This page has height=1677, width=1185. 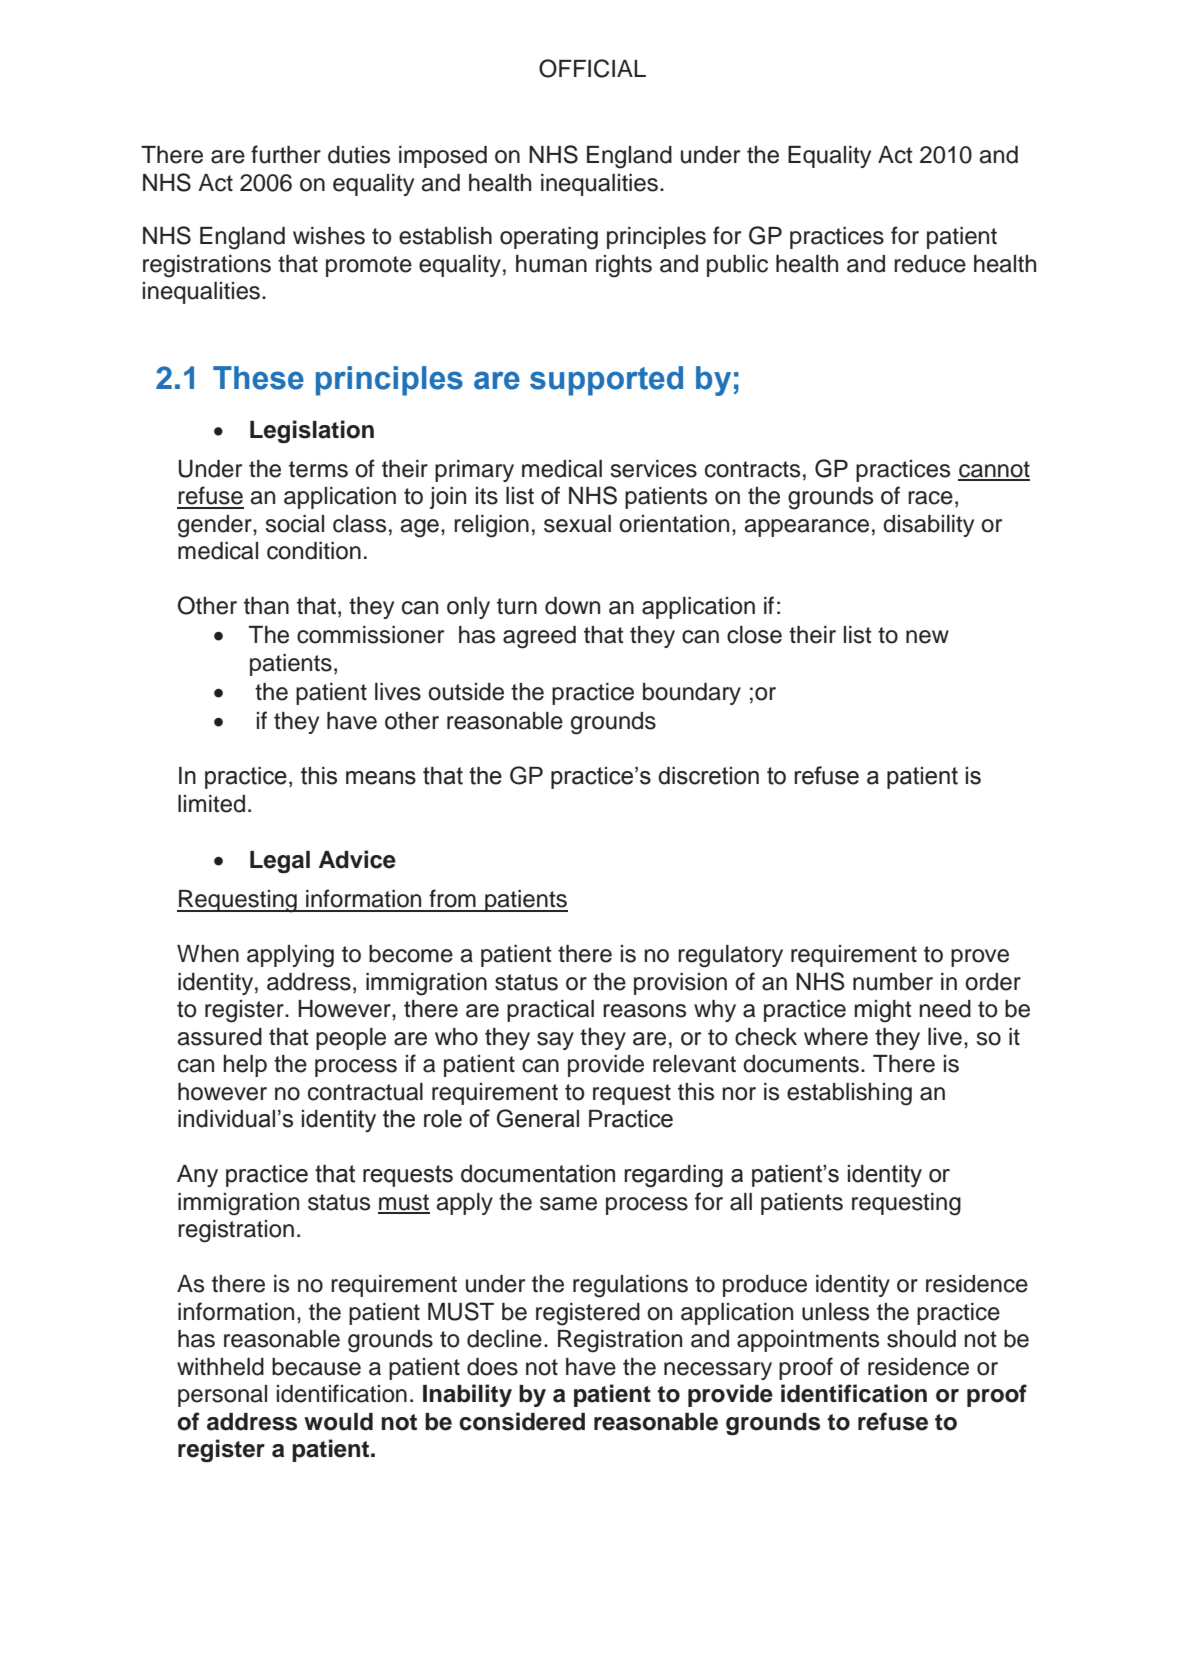 I want to click on considered, so click(x=522, y=1421).
